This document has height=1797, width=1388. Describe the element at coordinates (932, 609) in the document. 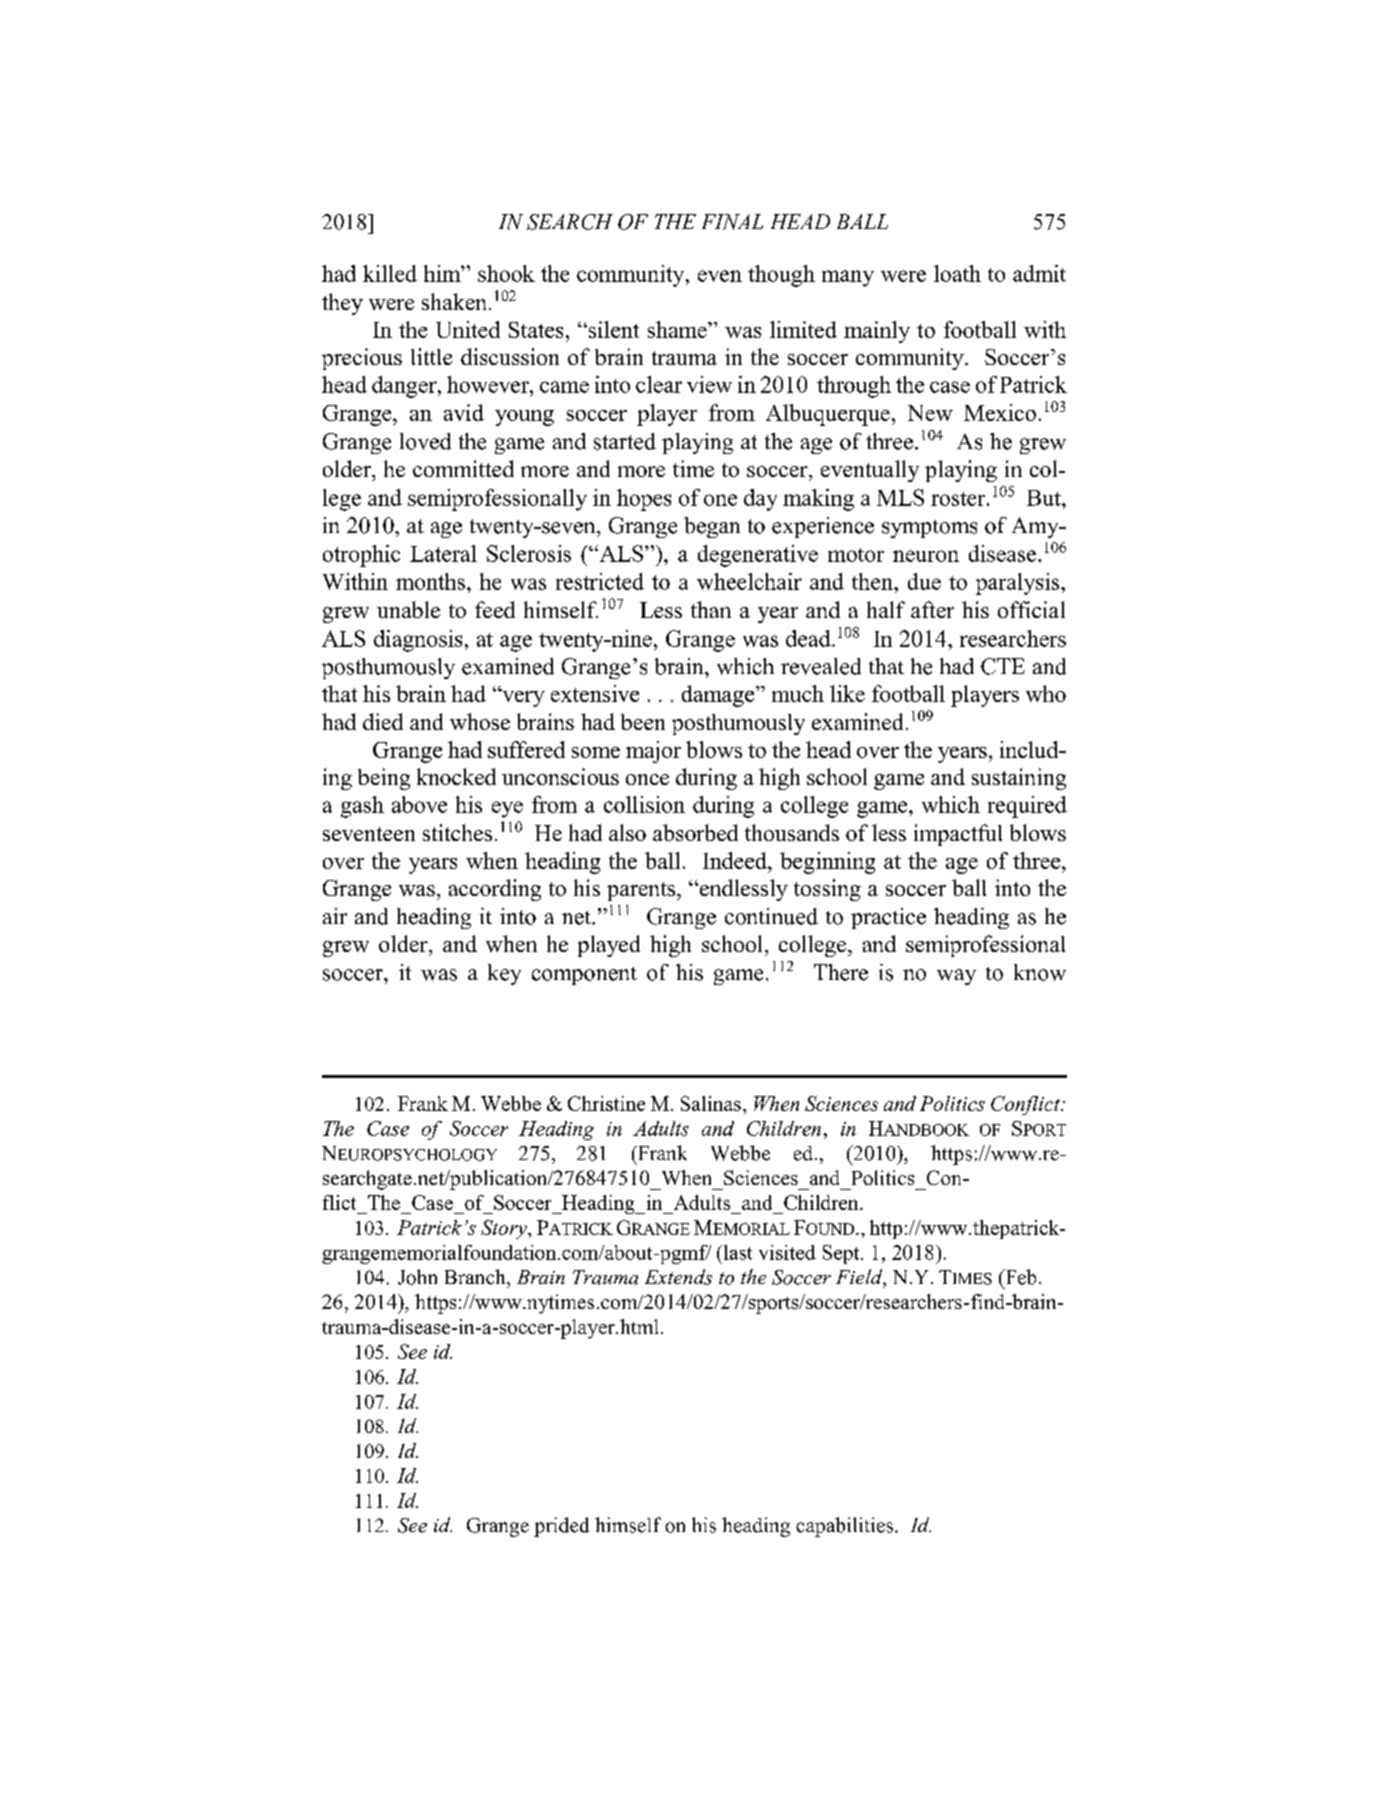

I see `after` at that location.
